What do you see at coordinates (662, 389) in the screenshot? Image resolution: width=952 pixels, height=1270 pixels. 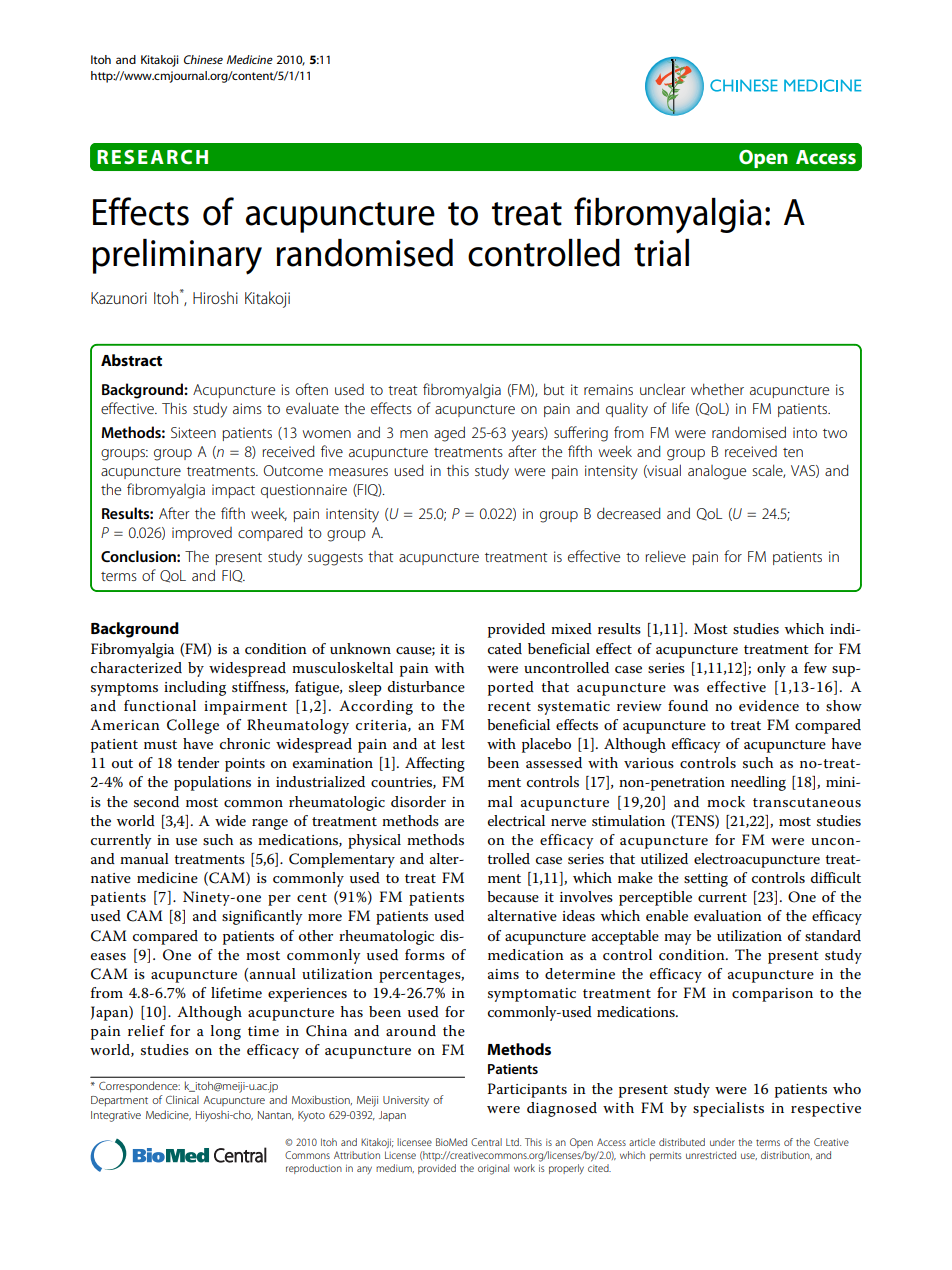 I see `unclear` at bounding box center [662, 389].
